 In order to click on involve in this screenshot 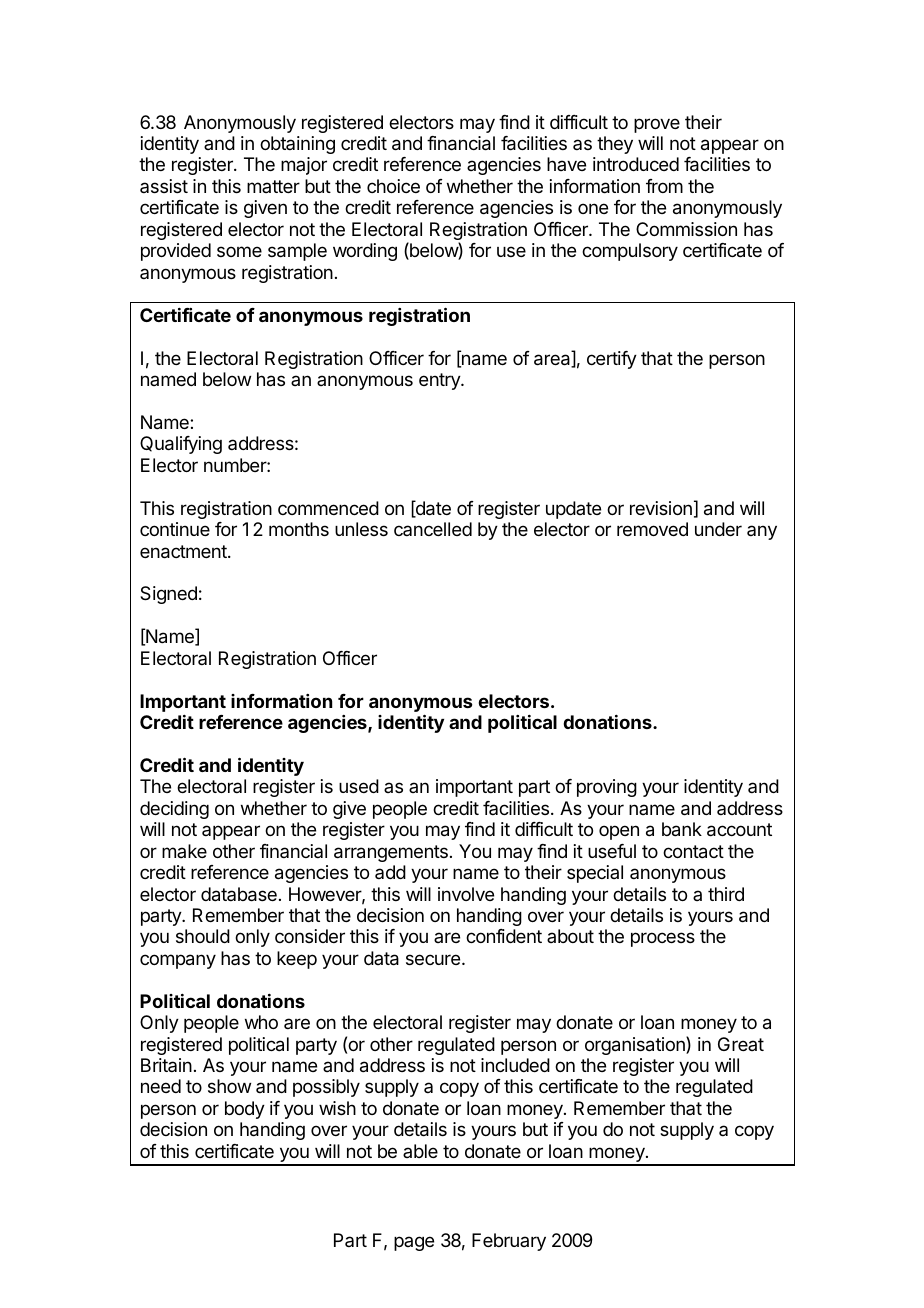, I will do `click(466, 894)`.
